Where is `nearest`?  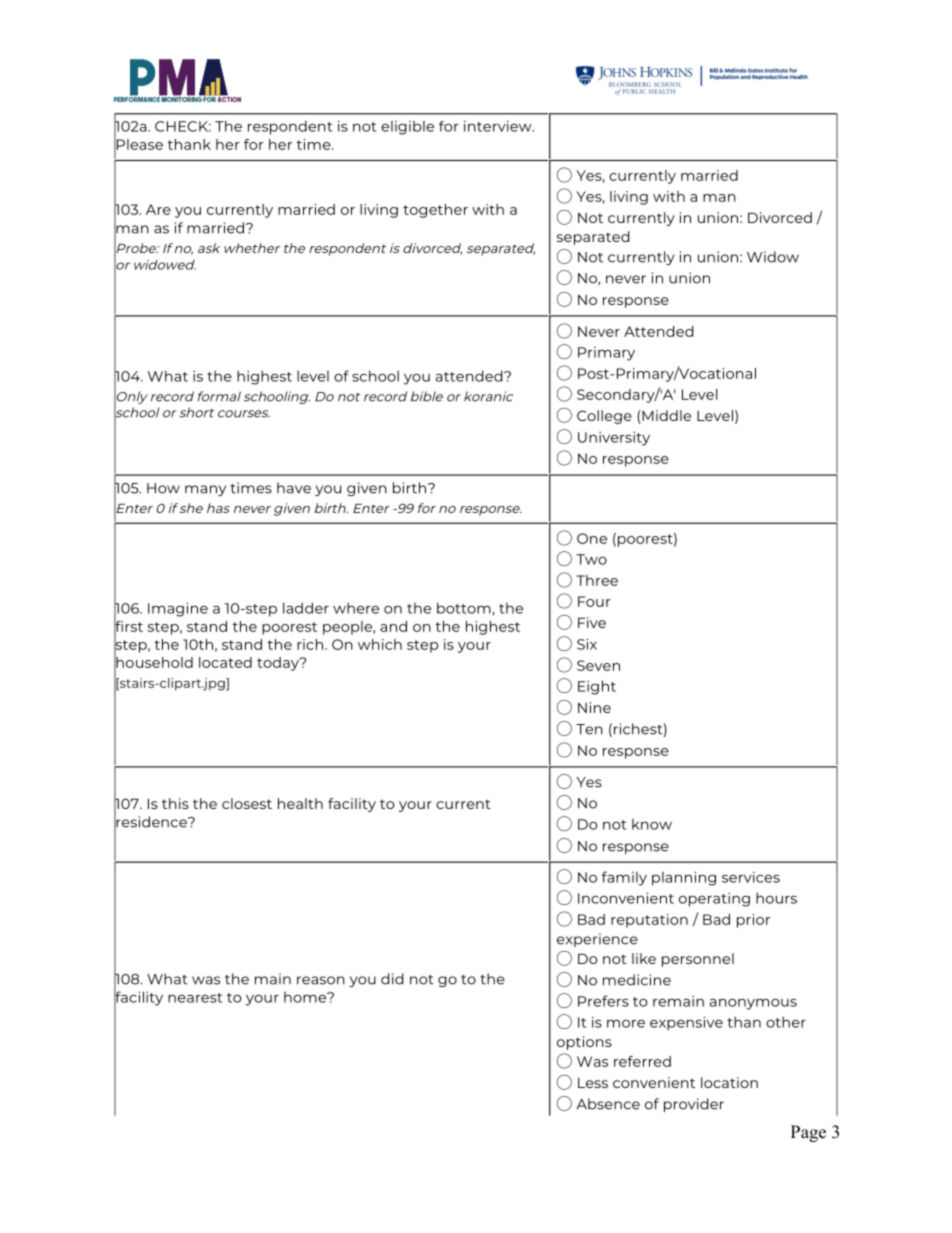
nearest is located at coordinates (195, 998).
